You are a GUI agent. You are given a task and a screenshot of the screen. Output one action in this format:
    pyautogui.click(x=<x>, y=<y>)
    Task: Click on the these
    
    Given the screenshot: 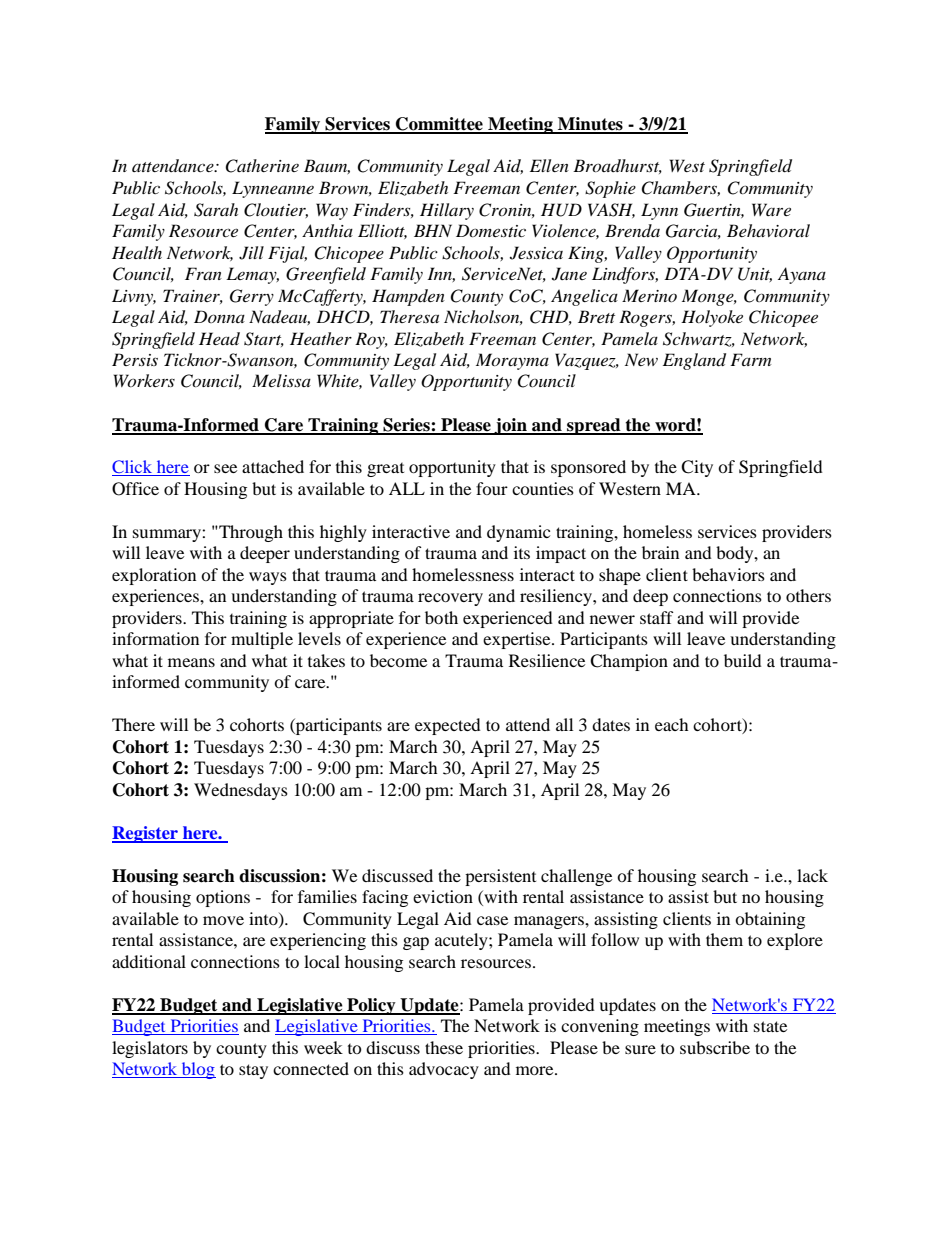 What is the action you would take?
    pyautogui.click(x=444, y=1047)
